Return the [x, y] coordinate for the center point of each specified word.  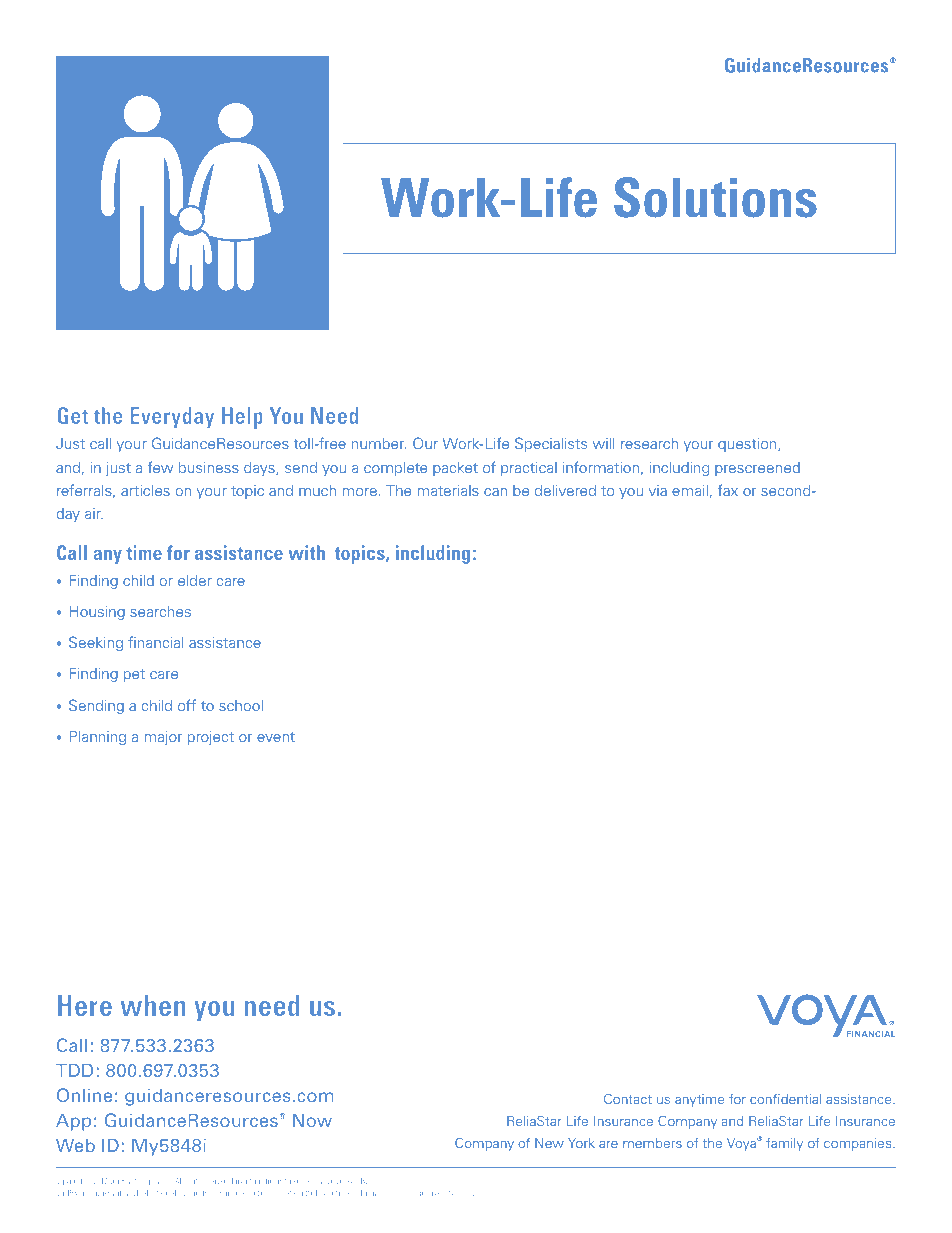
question [748, 444]
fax [728, 490]
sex [468, 1193]
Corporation [156, 1181]
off [187, 705]
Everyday [172, 418]
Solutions [715, 197]
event [276, 737]
